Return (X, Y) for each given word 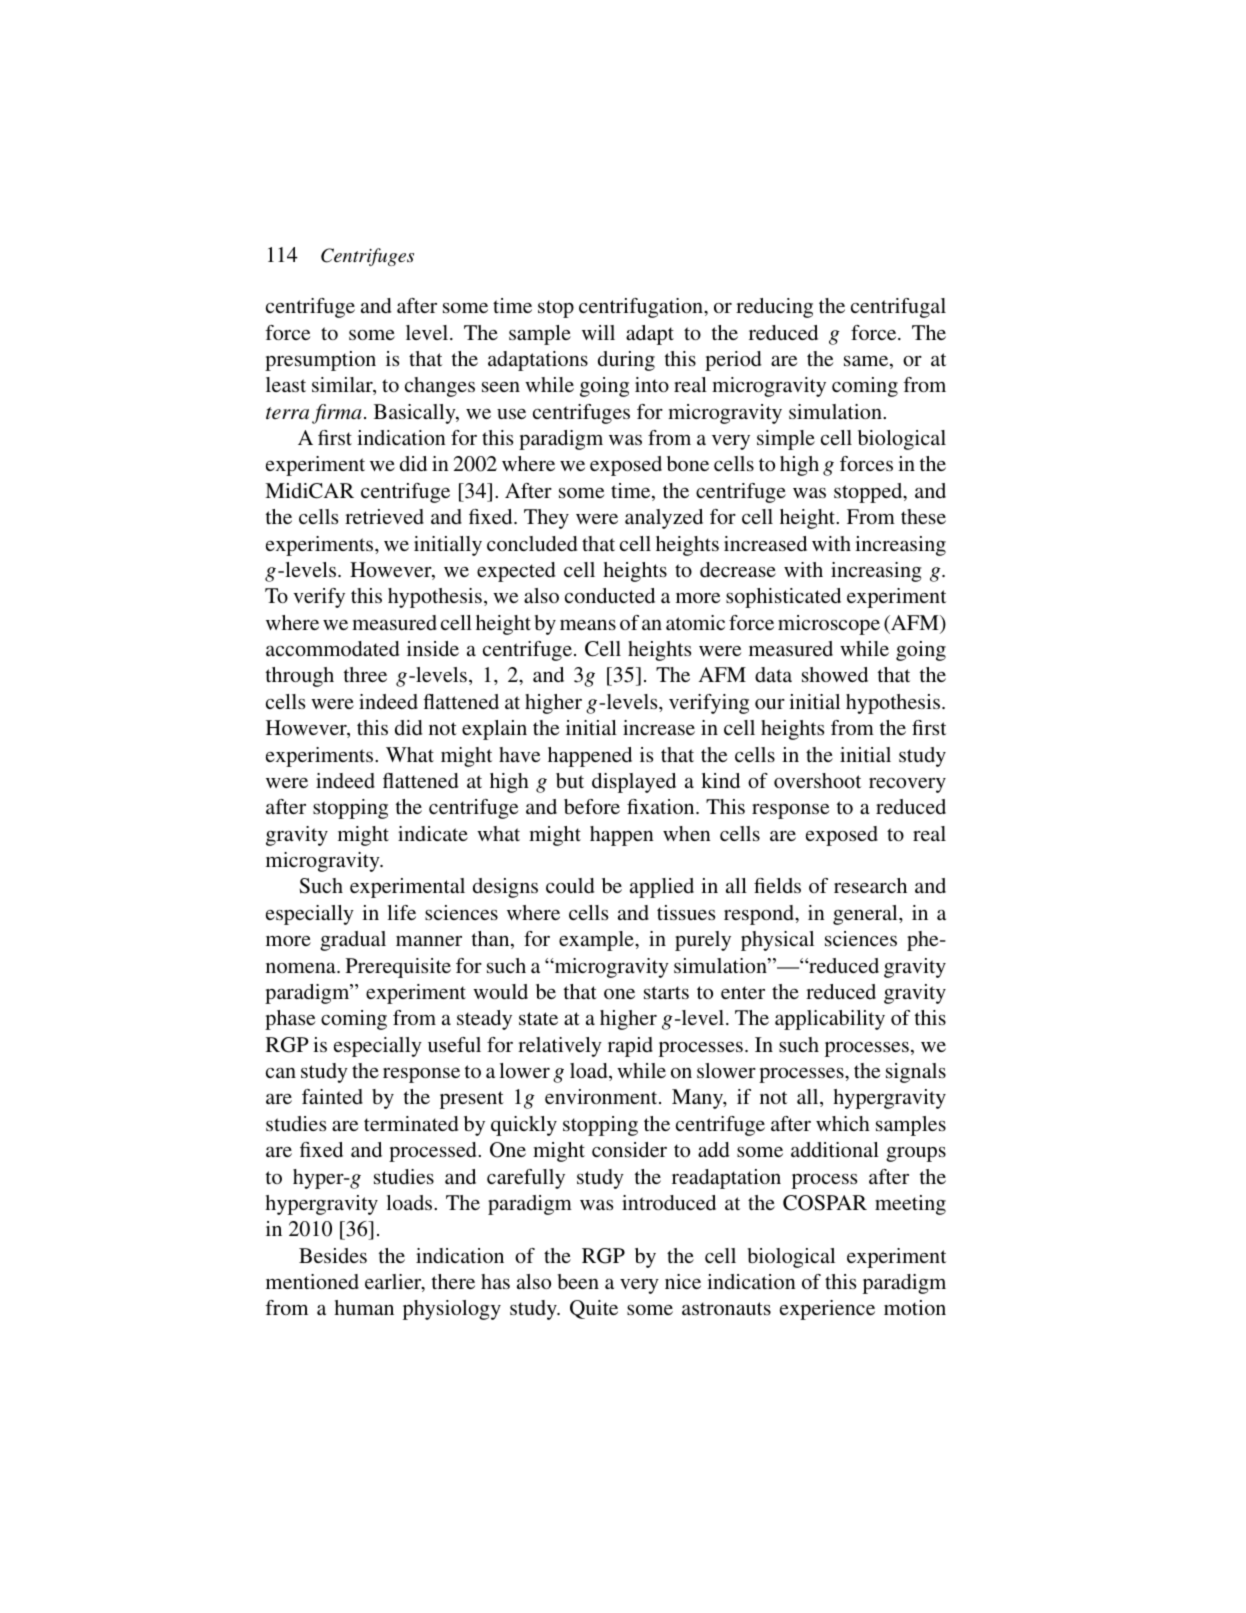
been (578, 1281)
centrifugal (898, 308)
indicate (433, 833)
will (598, 332)
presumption (320, 361)
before (592, 806)
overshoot (817, 780)
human (364, 1307)
